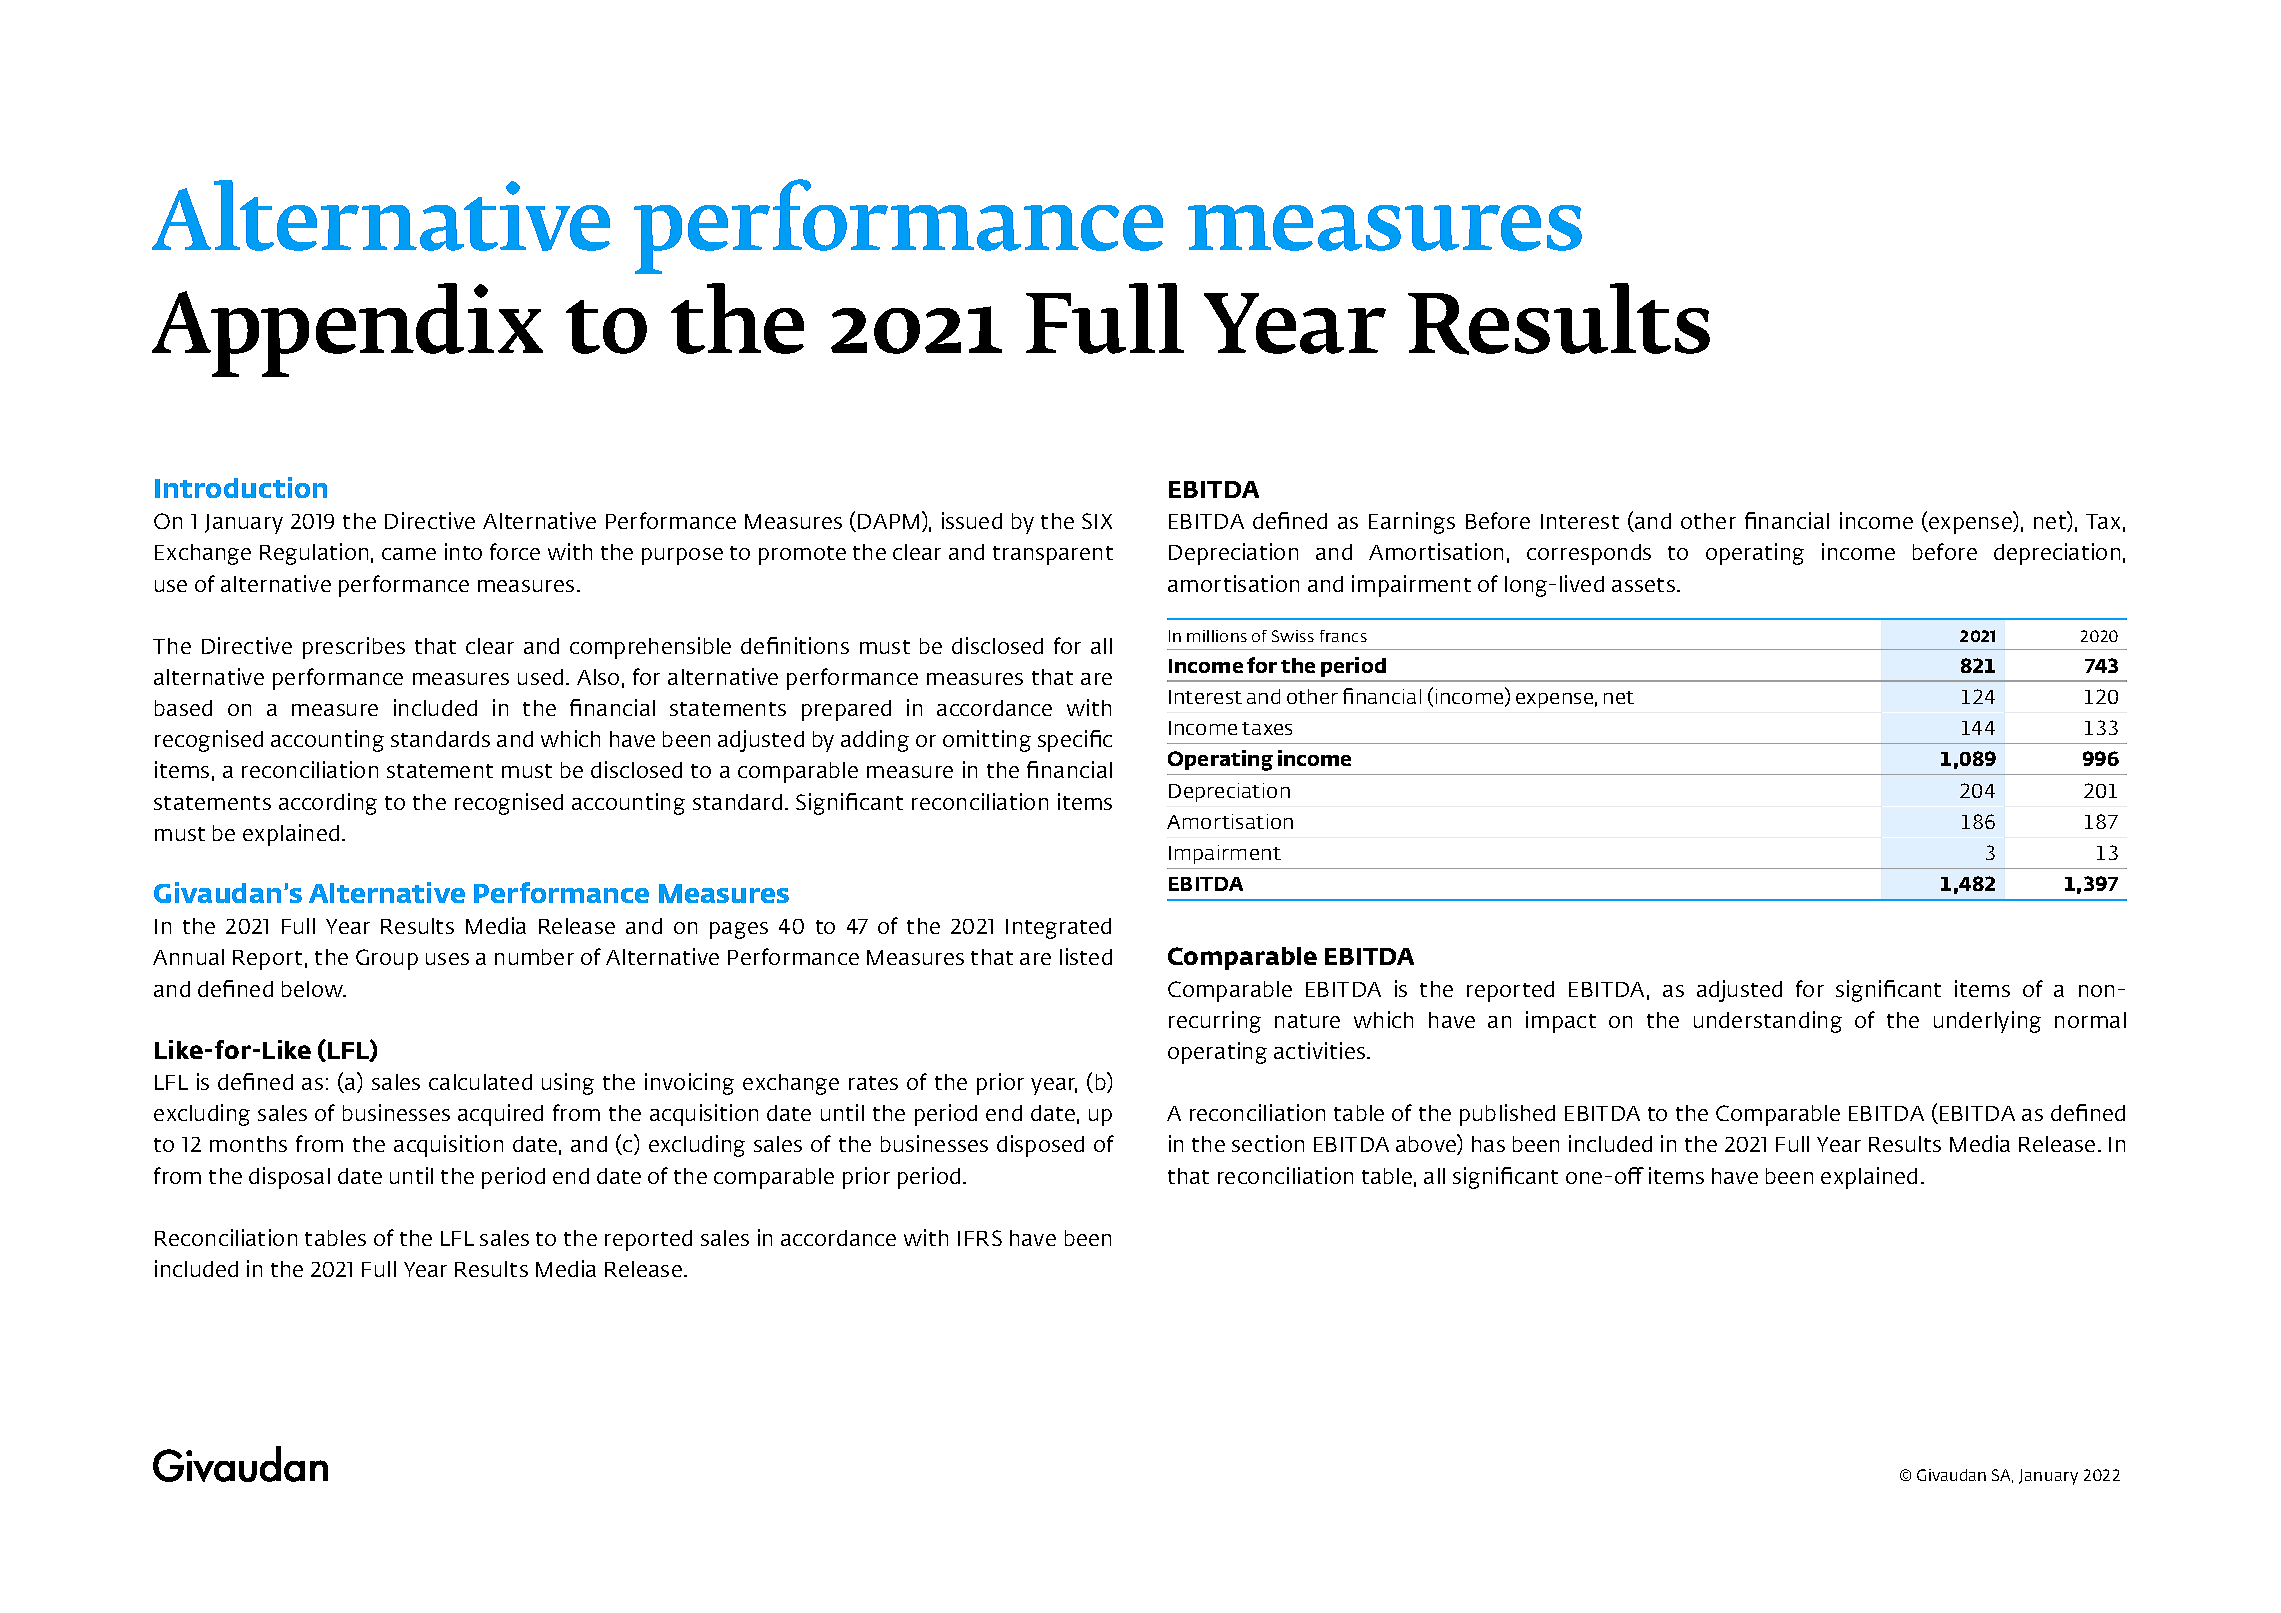  Describe the element at coordinates (289, 1178) in the image. I see `disposal` at that location.
